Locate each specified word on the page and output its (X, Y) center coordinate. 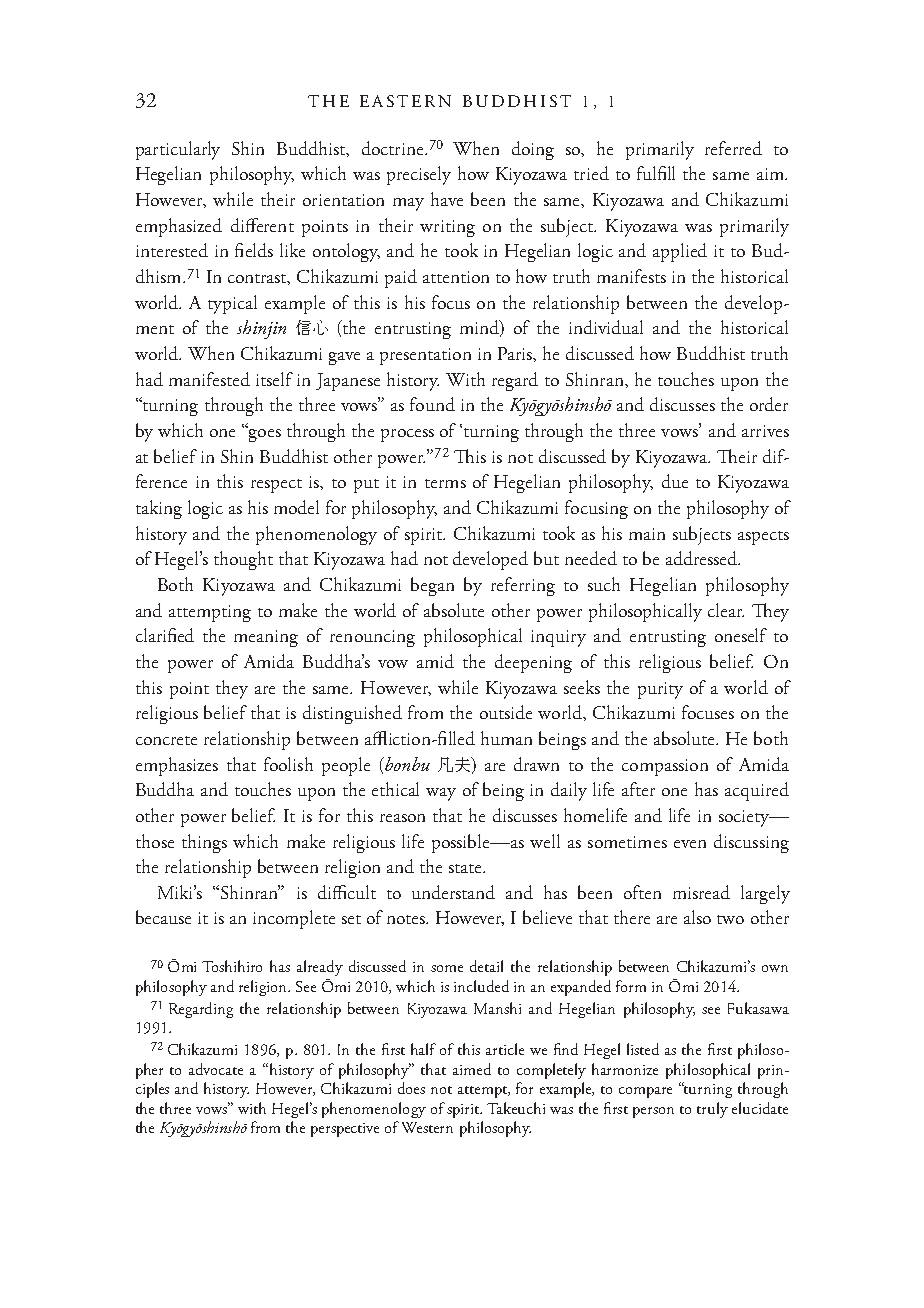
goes (264, 434)
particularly (178, 150)
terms (445, 483)
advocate (216, 1069)
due (675, 481)
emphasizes (177, 766)
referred (733, 148)
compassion (665, 767)
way (441, 794)
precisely (419, 175)
